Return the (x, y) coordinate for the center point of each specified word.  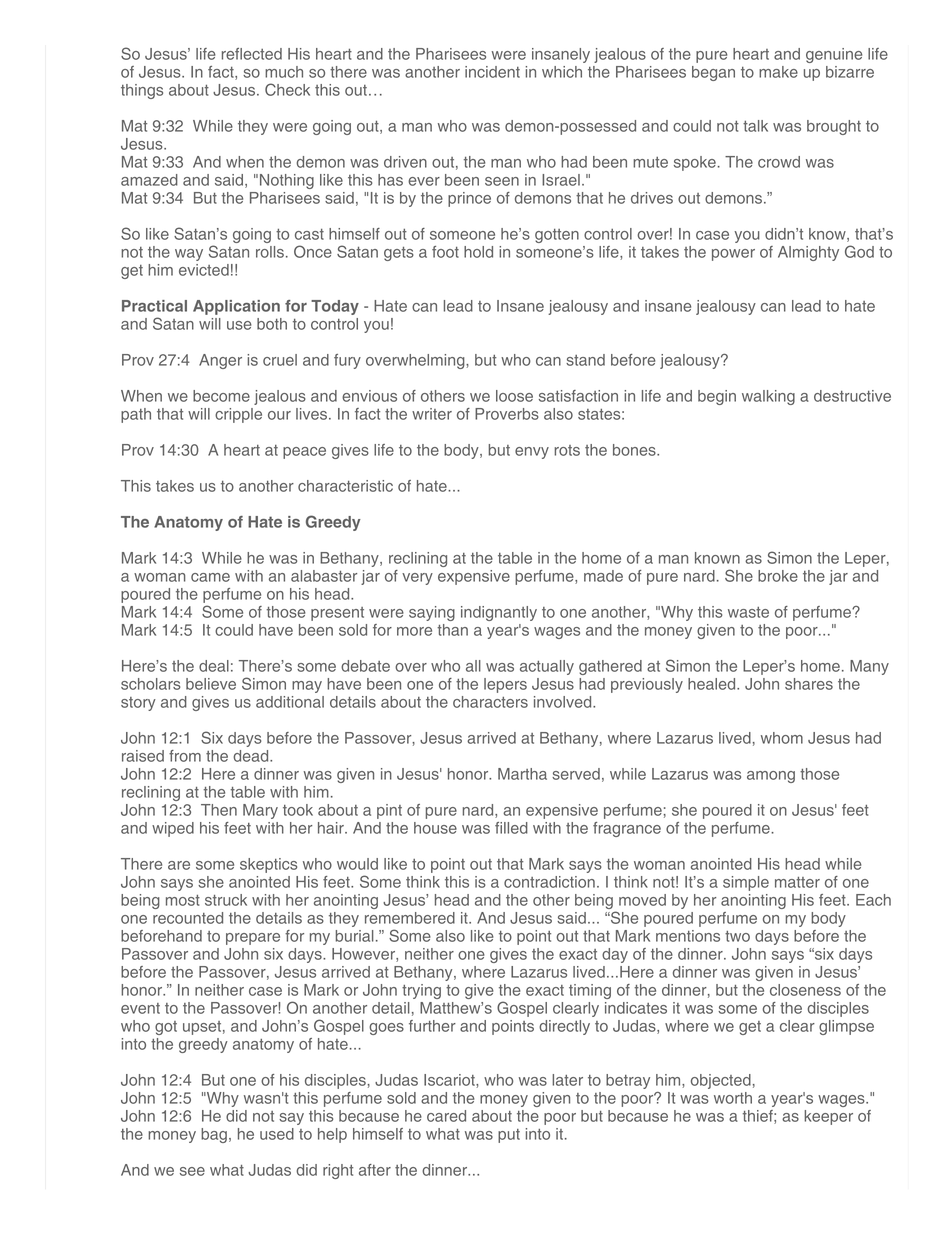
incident (492, 72)
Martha (522, 774)
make (778, 72)
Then (219, 810)
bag (214, 1135)
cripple (238, 415)
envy (532, 453)
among (771, 777)
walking (768, 397)
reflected (252, 54)
